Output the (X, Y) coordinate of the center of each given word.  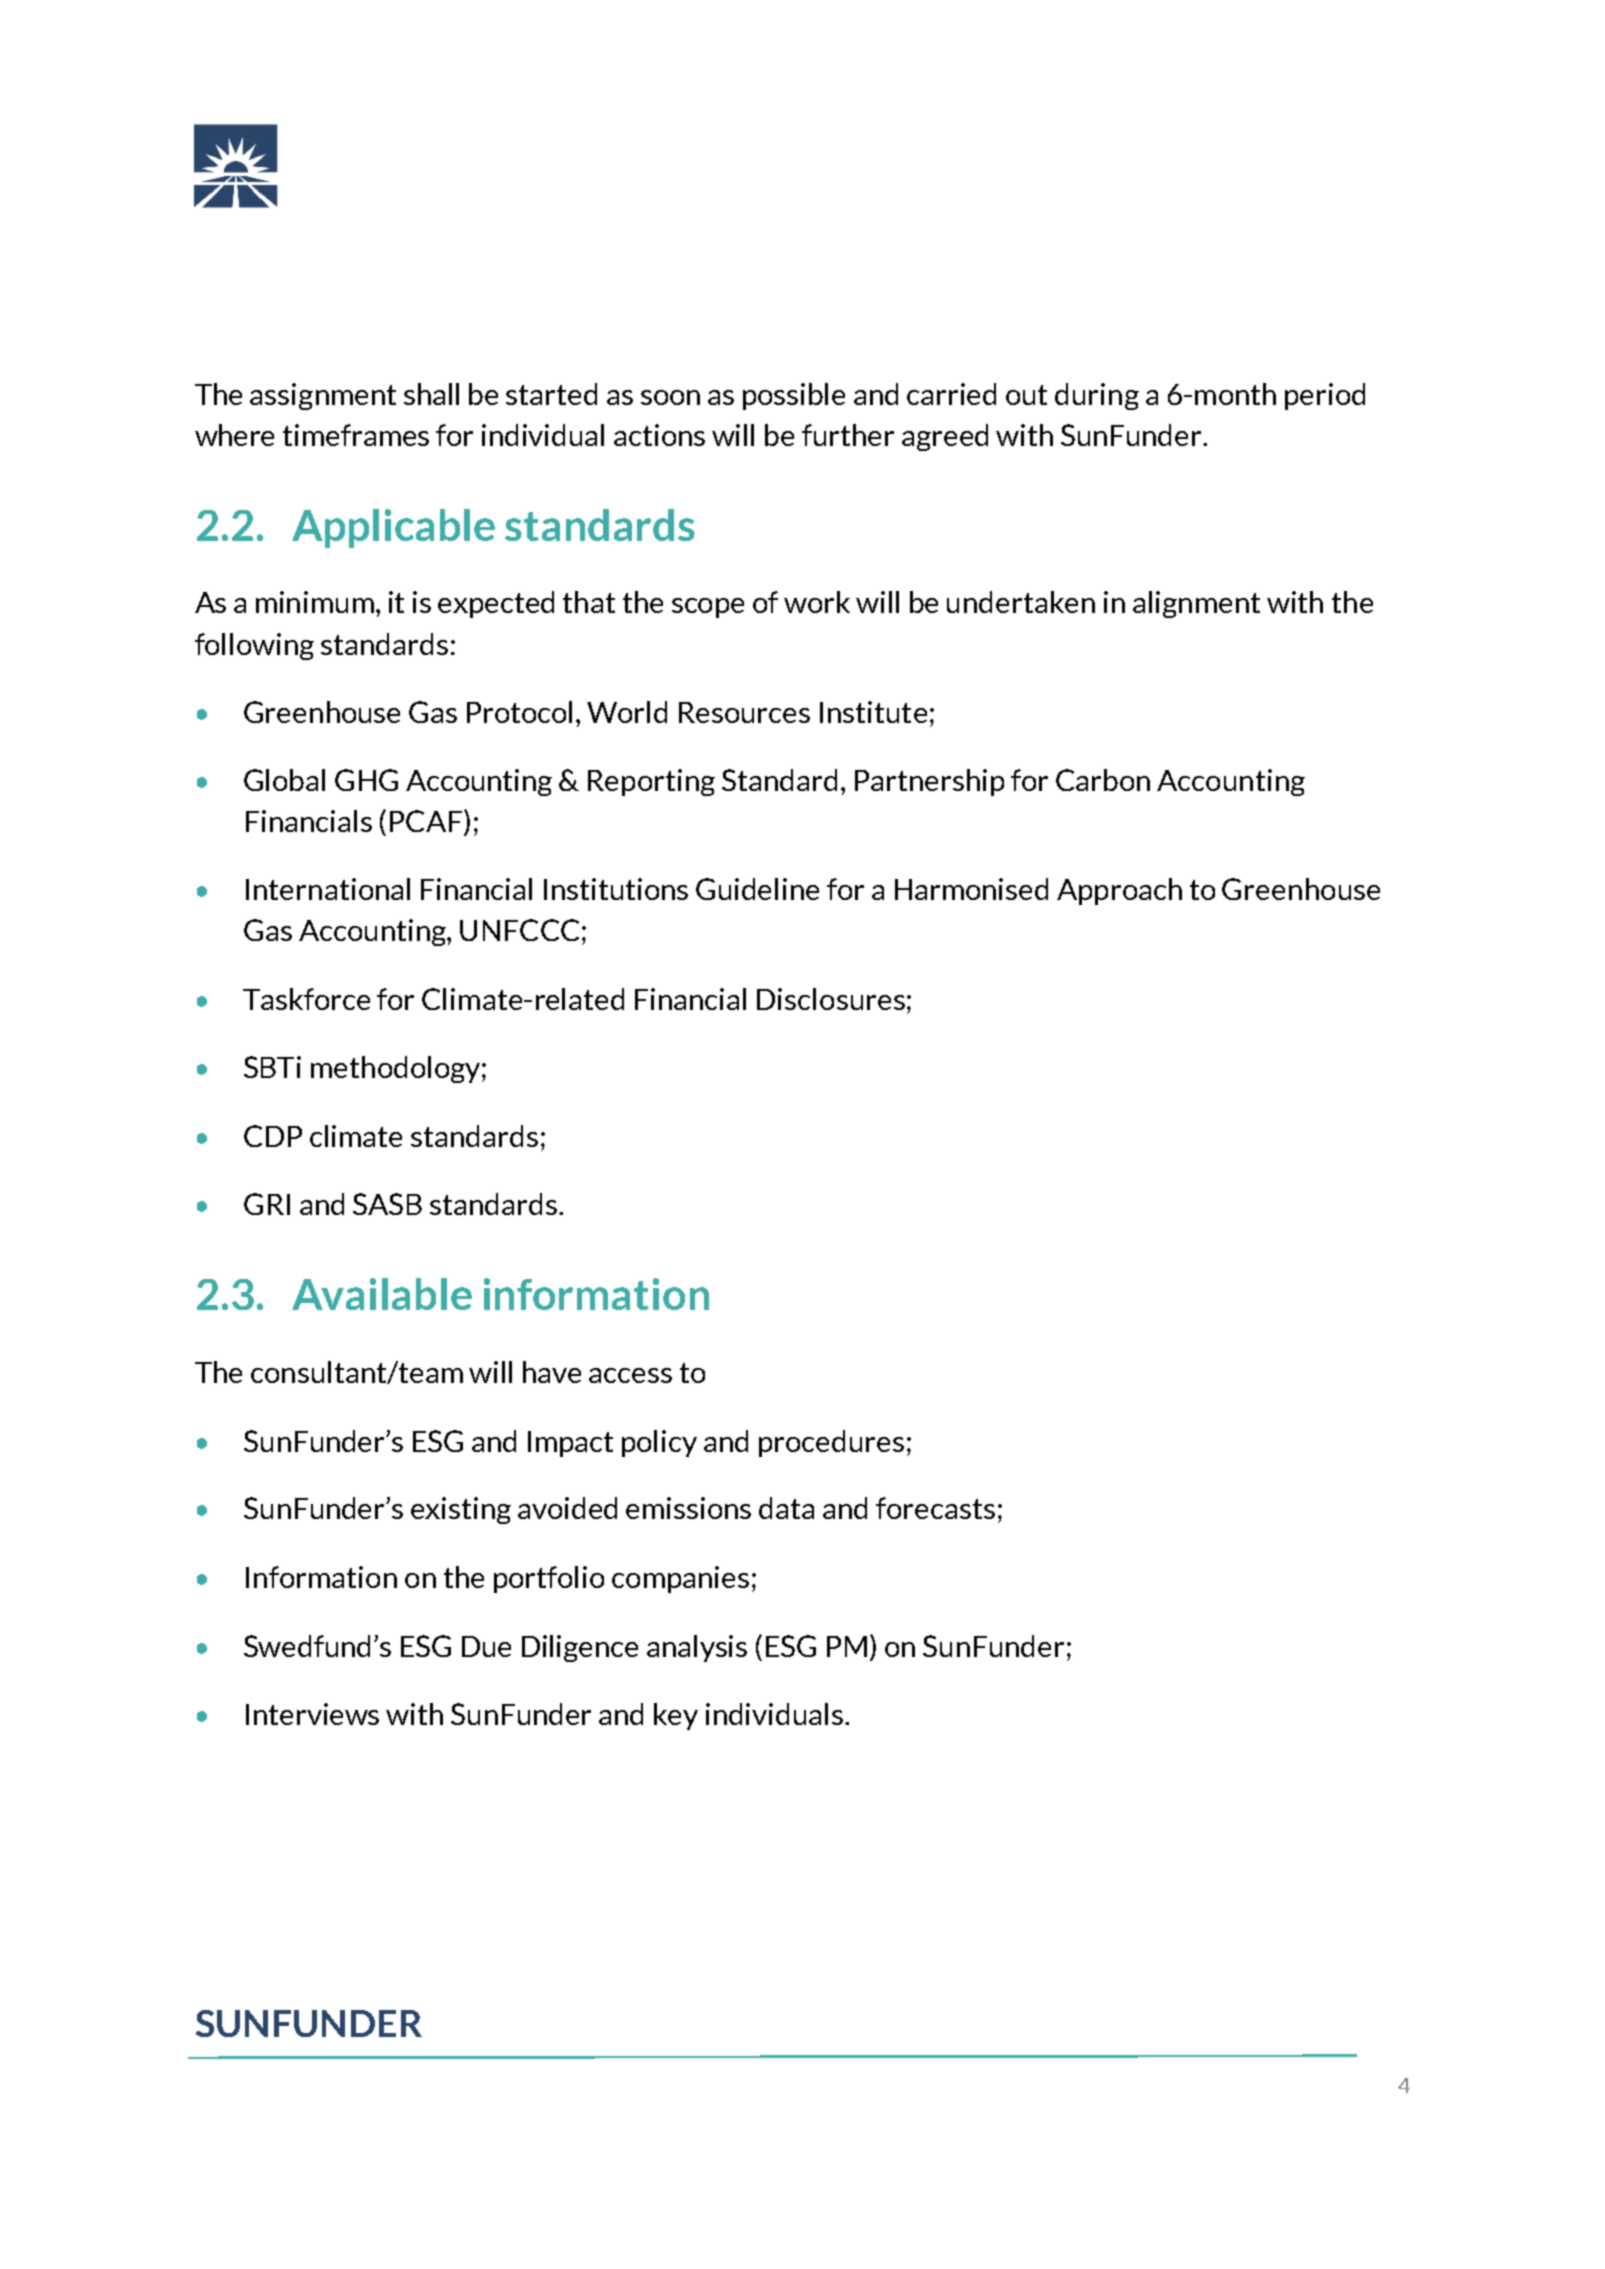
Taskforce (306, 999)
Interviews (312, 1714)
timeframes (356, 435)
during (1097, 396)
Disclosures (831, 999)
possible (794, 396)
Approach (1119, 891)
